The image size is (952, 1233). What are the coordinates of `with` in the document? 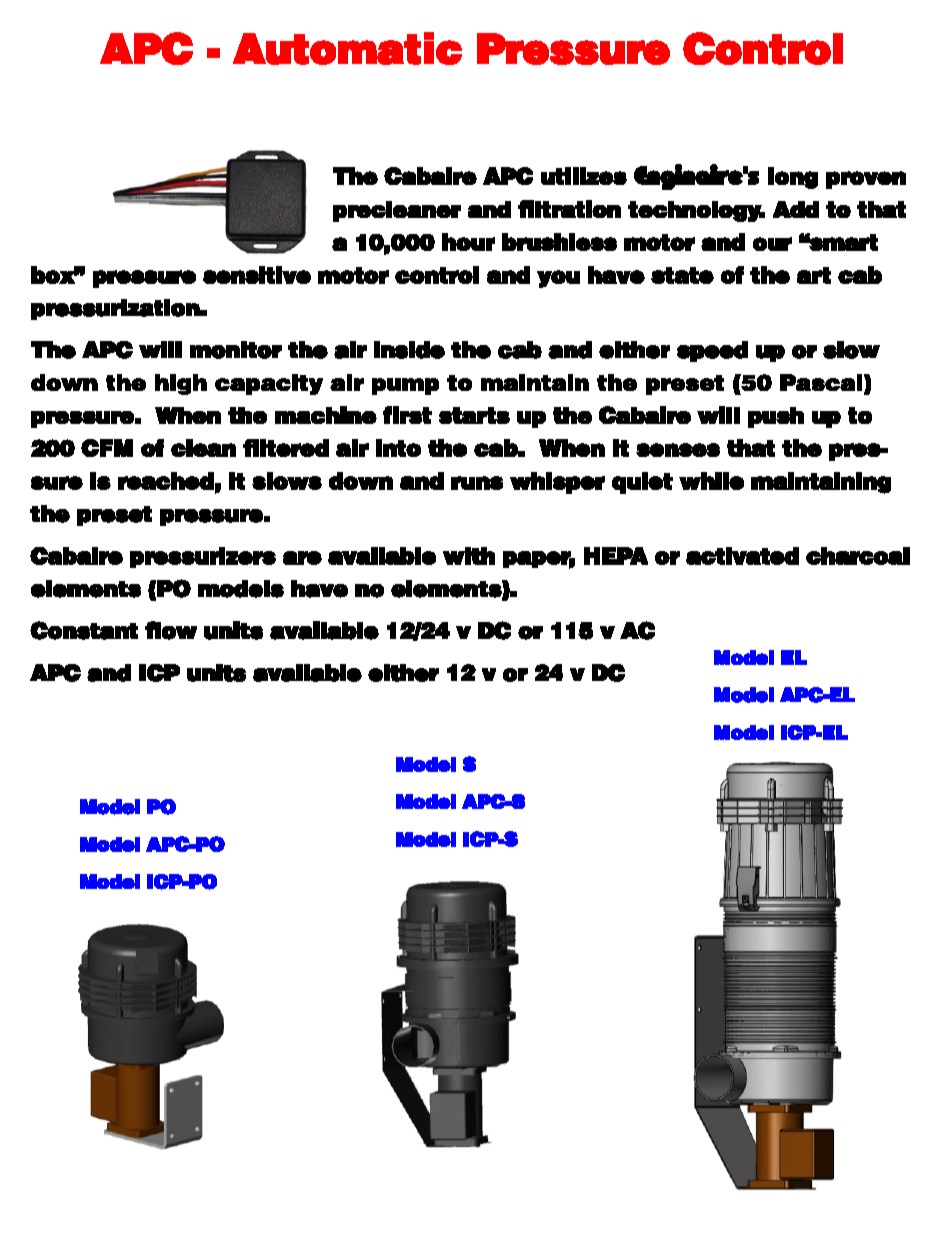 It's located at (469, 556).
